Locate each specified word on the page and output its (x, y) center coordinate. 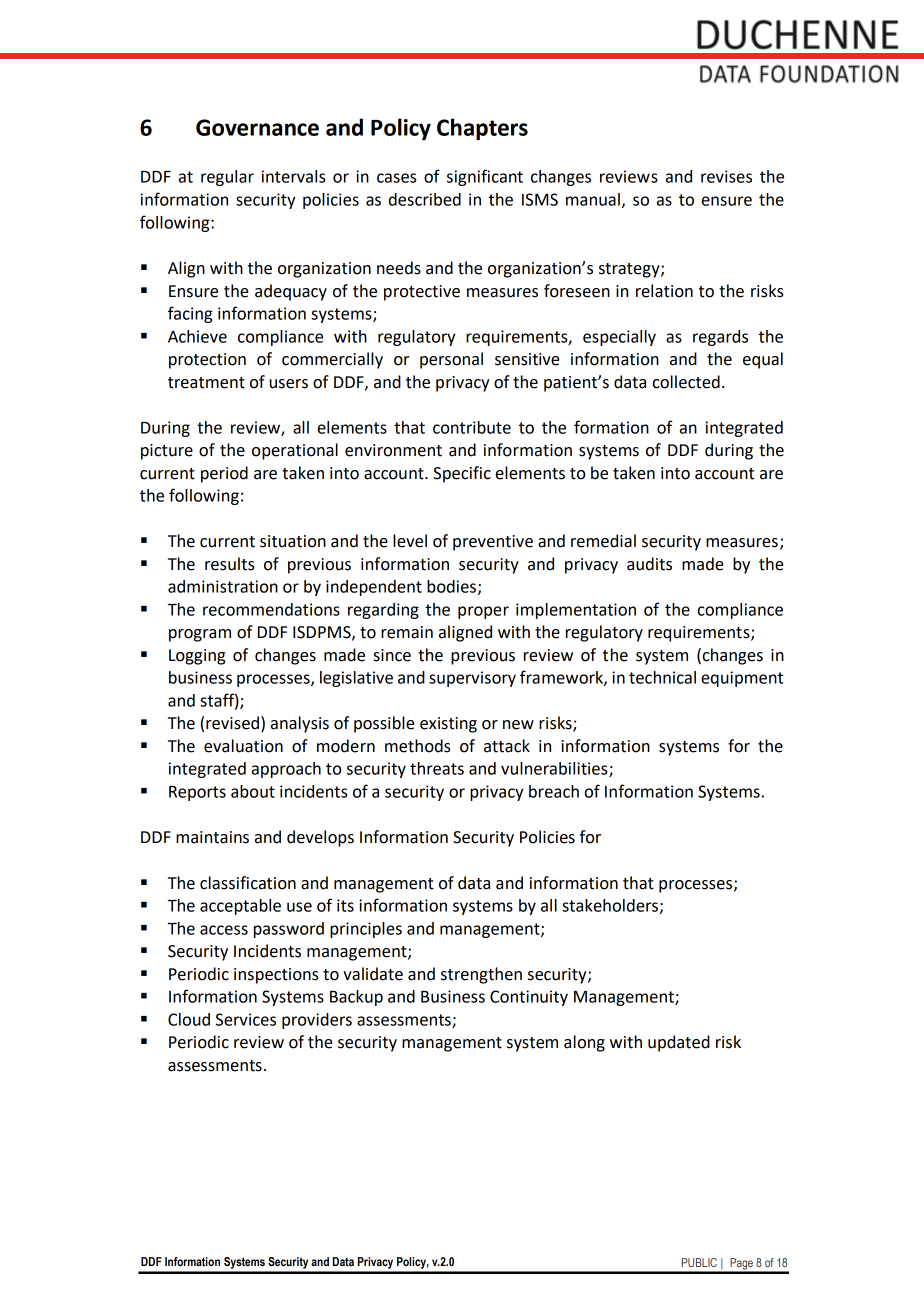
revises (726, 176)
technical (662, 677)
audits (649, 564)
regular (227, 178)
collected (686, 382)
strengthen (481, 975)
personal (451, 360)
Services (246, 1019)
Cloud (189, 1019)
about (253, 791)
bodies (451, 586)
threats (437, 768)
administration (223, 586)
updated (679, 1043)
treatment (206, 383)
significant (485, 177)
